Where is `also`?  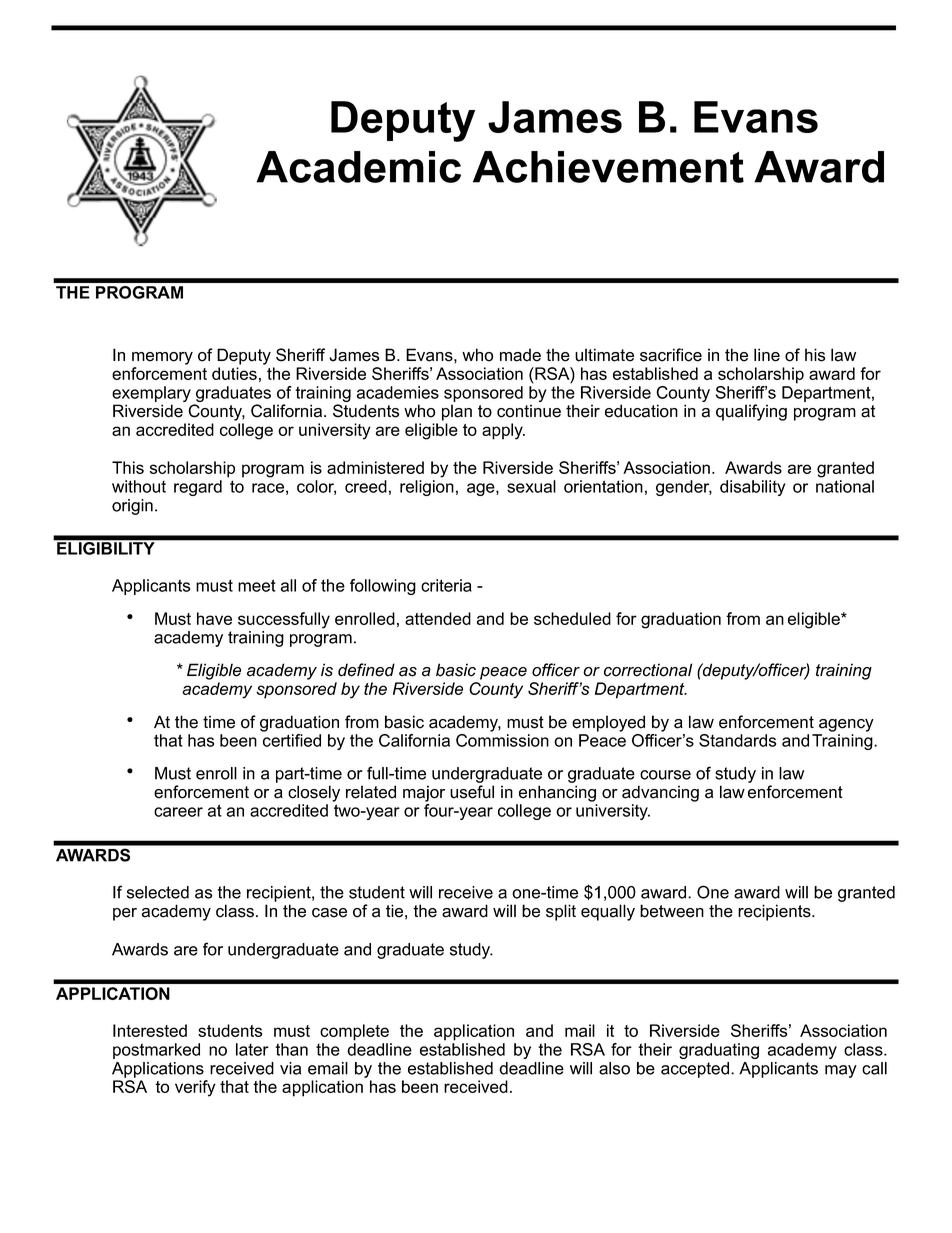 also is located at coordinates (614, 1068).
